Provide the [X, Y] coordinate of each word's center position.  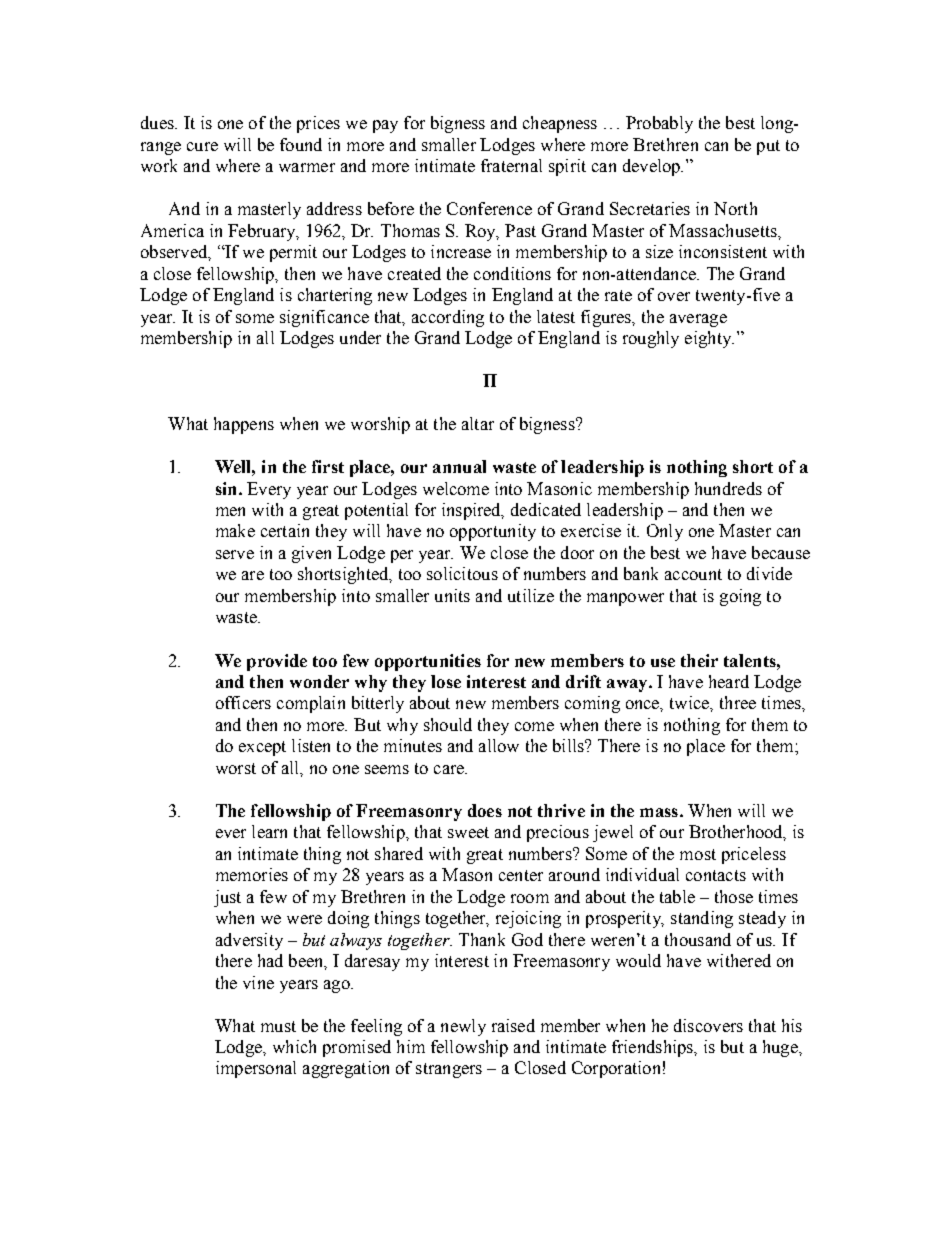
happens [244, 425]
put [768, 147]
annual [459, 466]
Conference [489, 208]
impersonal [256, 1069]
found [301, 144]
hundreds [728, 488]
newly [463, 1027]
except [262, 748]
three [738, 702]
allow [499, 745]
